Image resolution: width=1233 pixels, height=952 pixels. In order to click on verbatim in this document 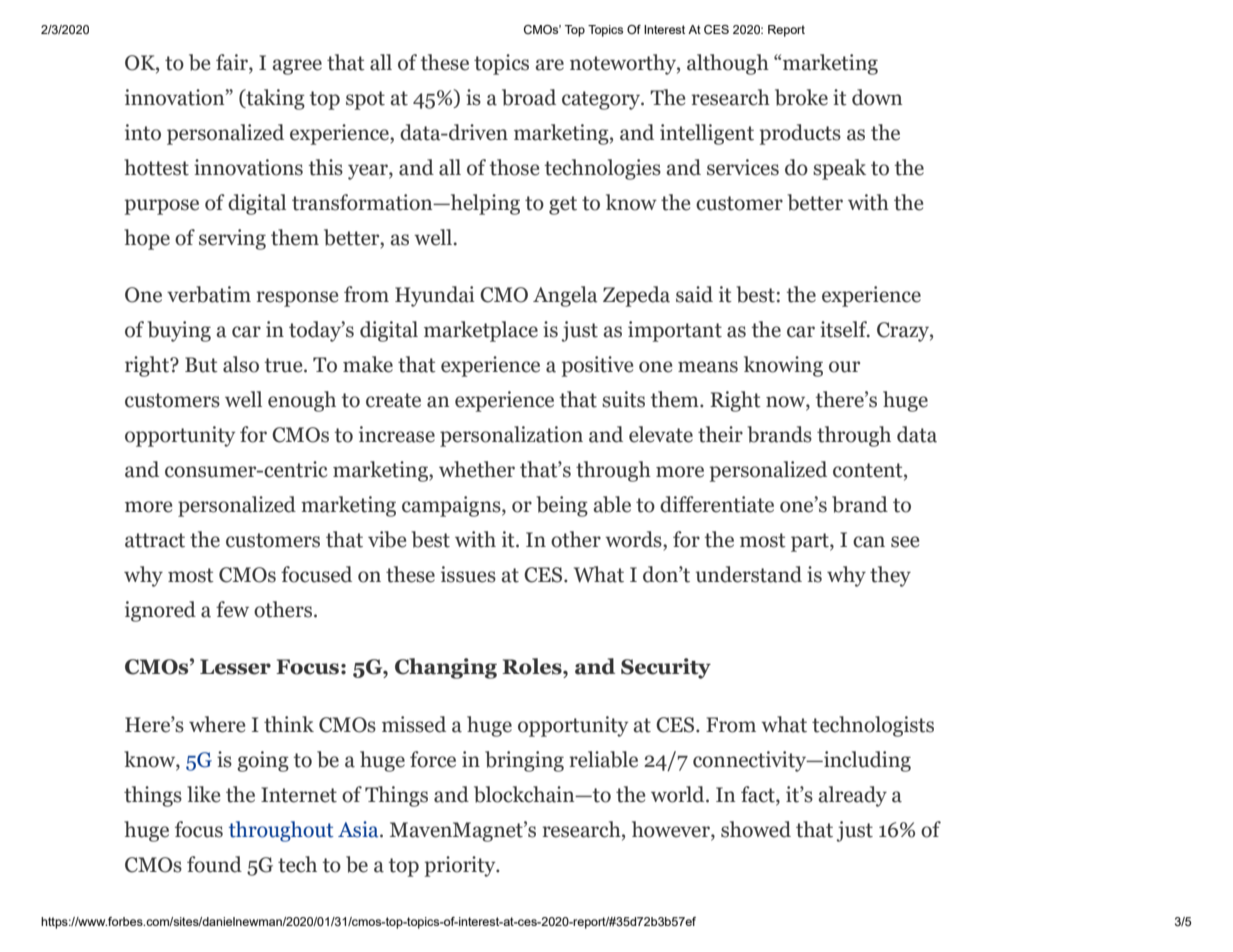, I will do `click(209, 294)`.
